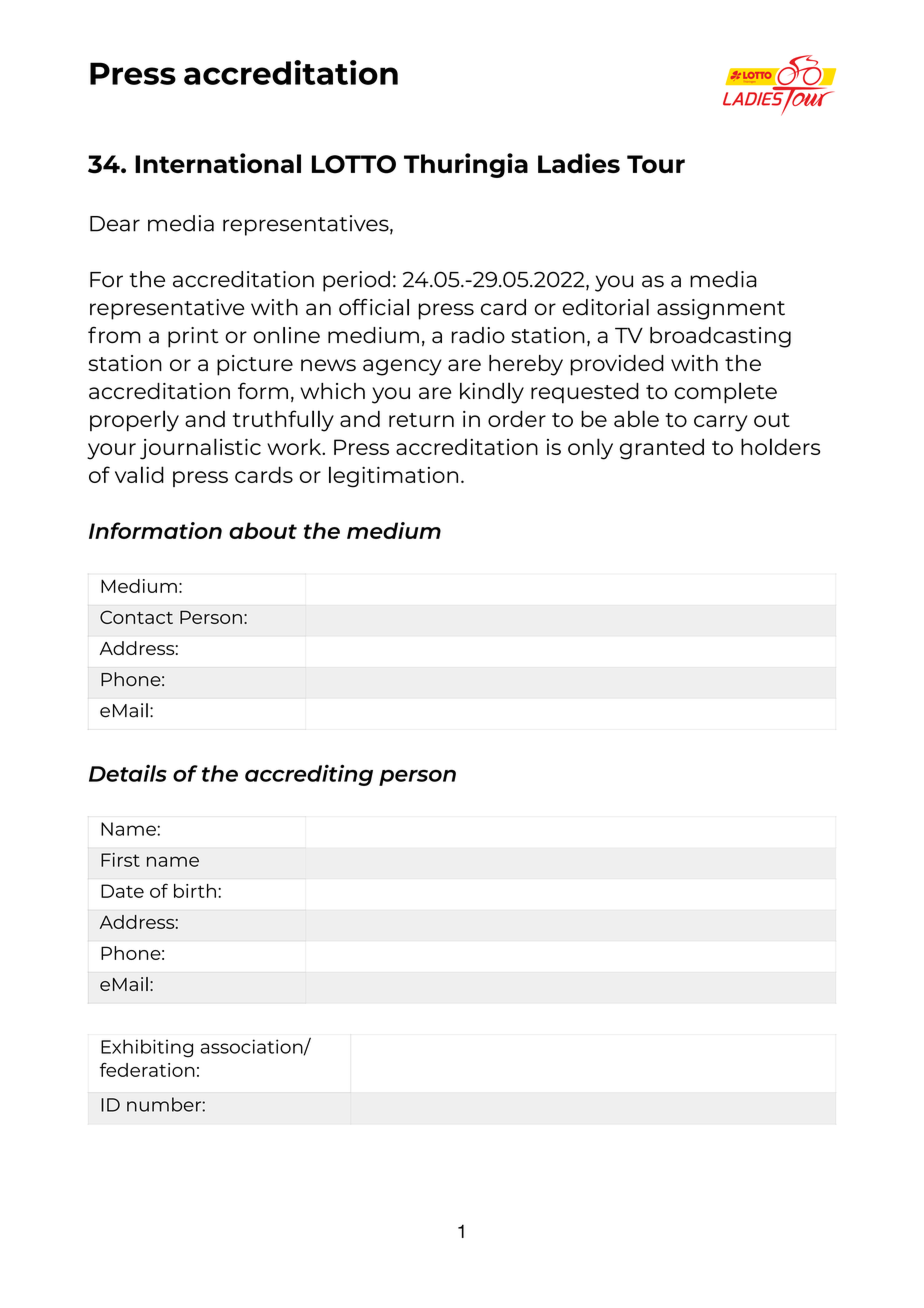 The height and width of the screenshot is (1308, 924). Describe the element at coordinates (780, 446) in the screenshot. I see `holders` at that location.
